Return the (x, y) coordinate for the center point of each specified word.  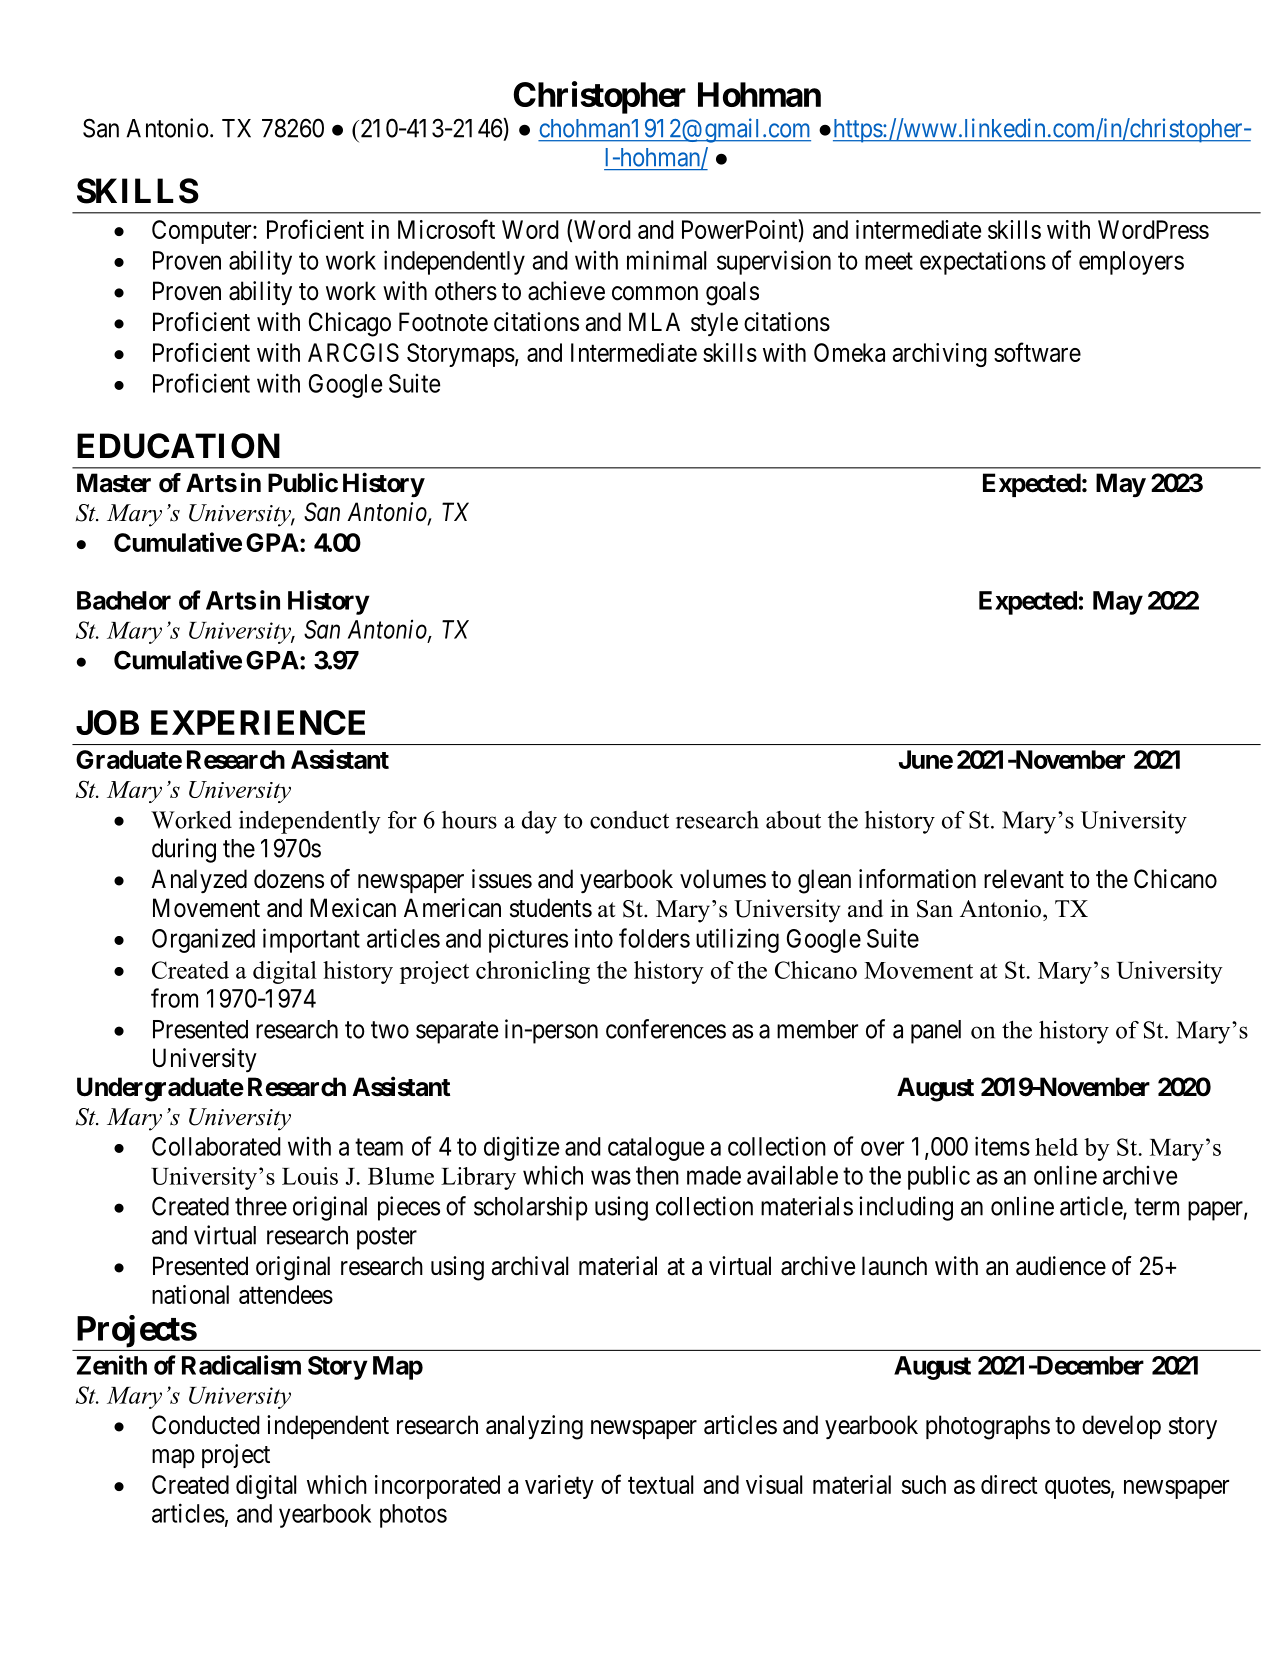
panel (936, 1032)
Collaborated (216, 1146)
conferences (666, 1029)
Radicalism (241, 1365)
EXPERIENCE (258, 722)
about (793, 820)
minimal (666, 260)
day (539, 822)
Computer (203, 232)
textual (660, 1484)
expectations (983, 262)
